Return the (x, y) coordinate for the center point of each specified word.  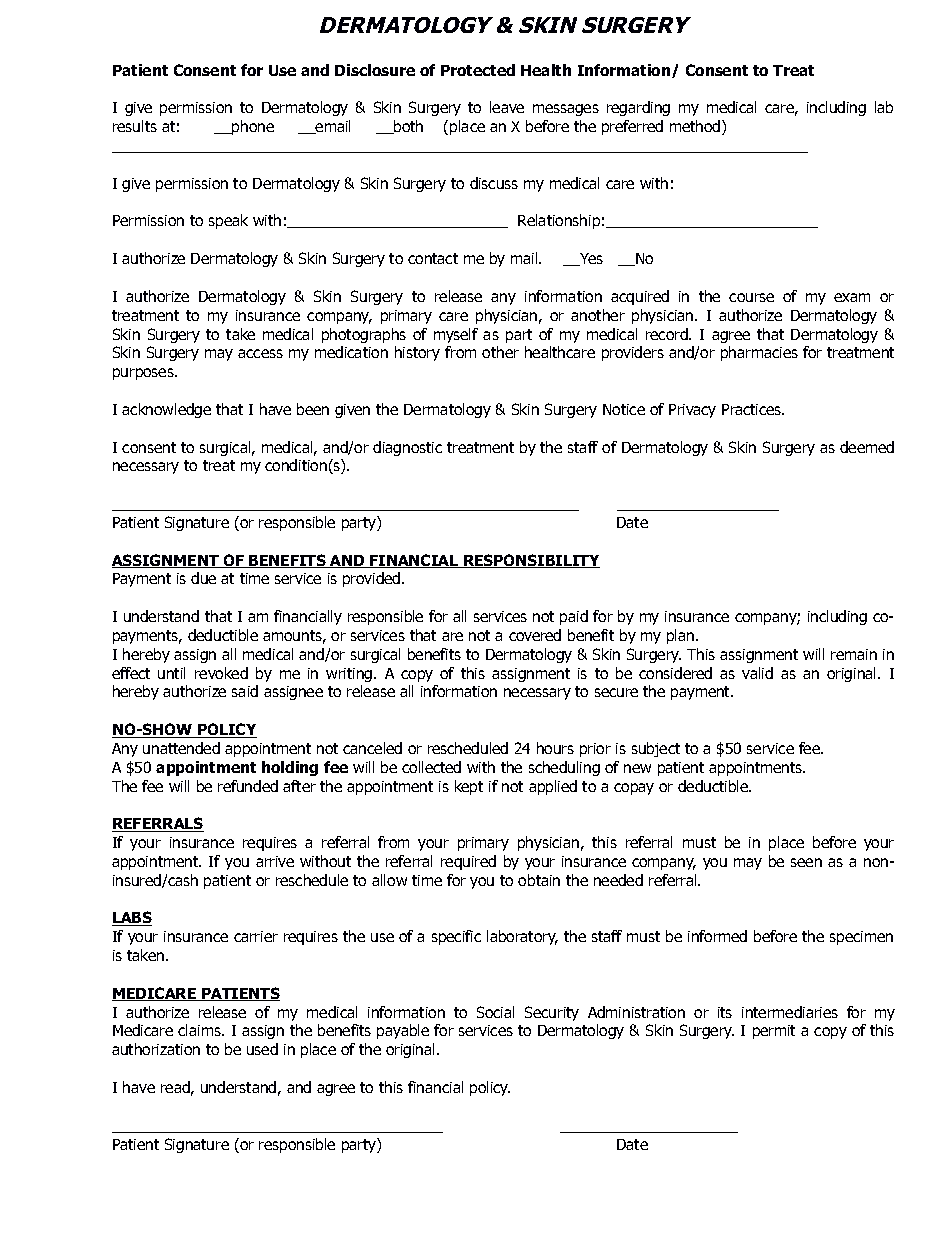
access (260, 353)
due (203, 578)
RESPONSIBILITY (531, 561)
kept (469, 787)
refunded (248, 786)
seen (806, 862)
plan (682, 636)
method (696, 127)
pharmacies (759, 353)
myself (456, 335)
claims (200, 1030)
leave (507, 107)
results (135, 126)
